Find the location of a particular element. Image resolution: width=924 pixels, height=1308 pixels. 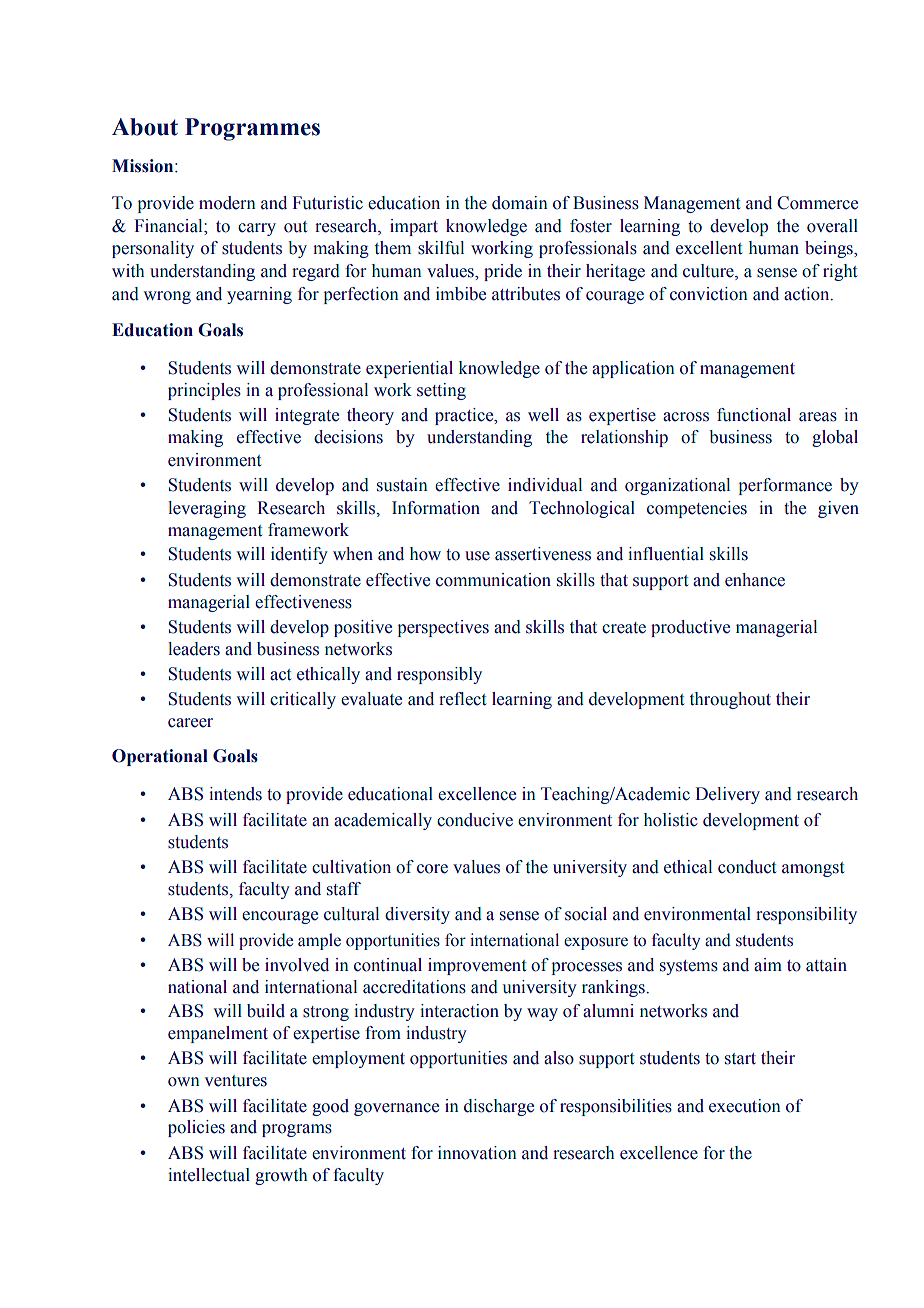

throughout is located at coordinates (730, 700).
